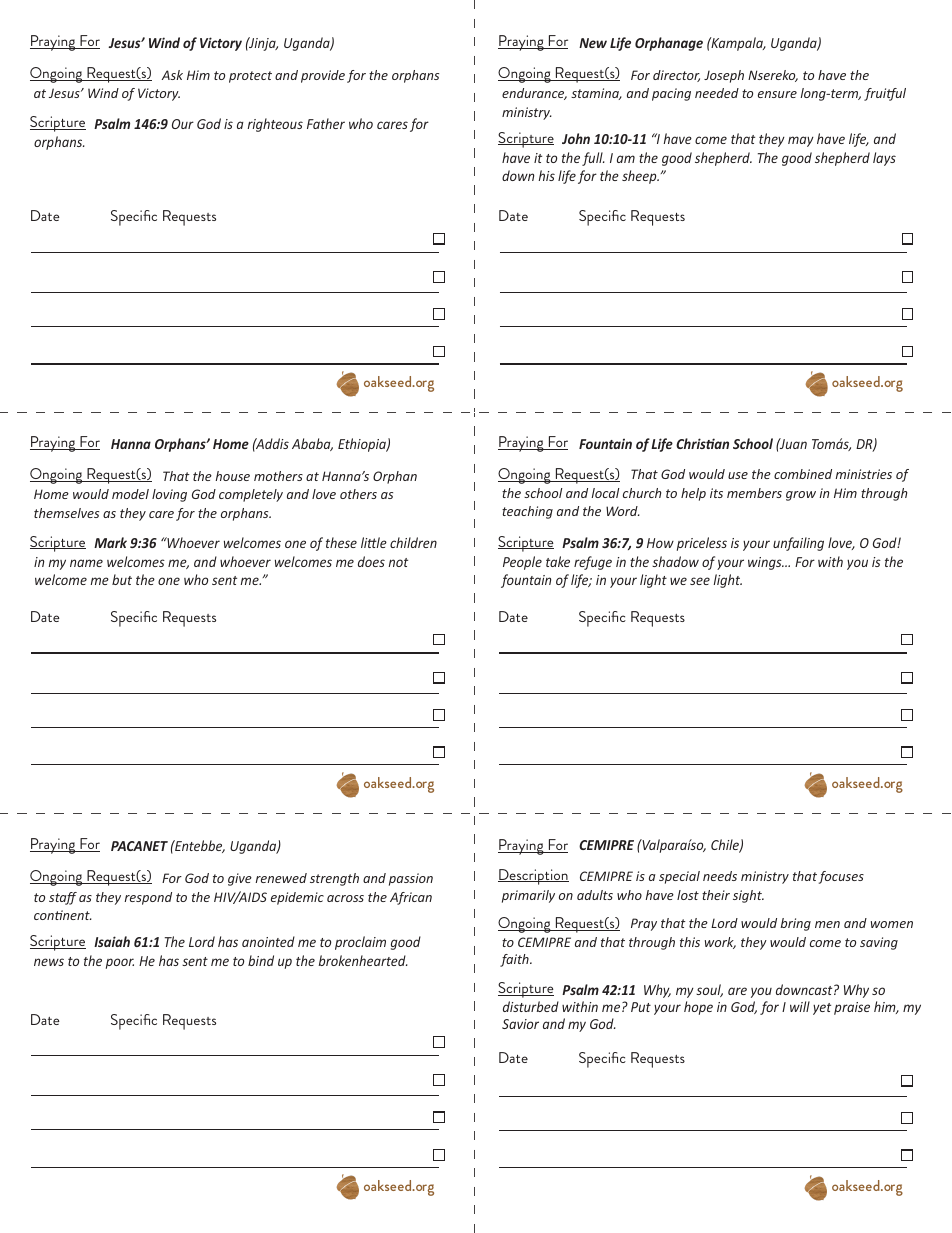  I want to click on but, so click(122, 579).
